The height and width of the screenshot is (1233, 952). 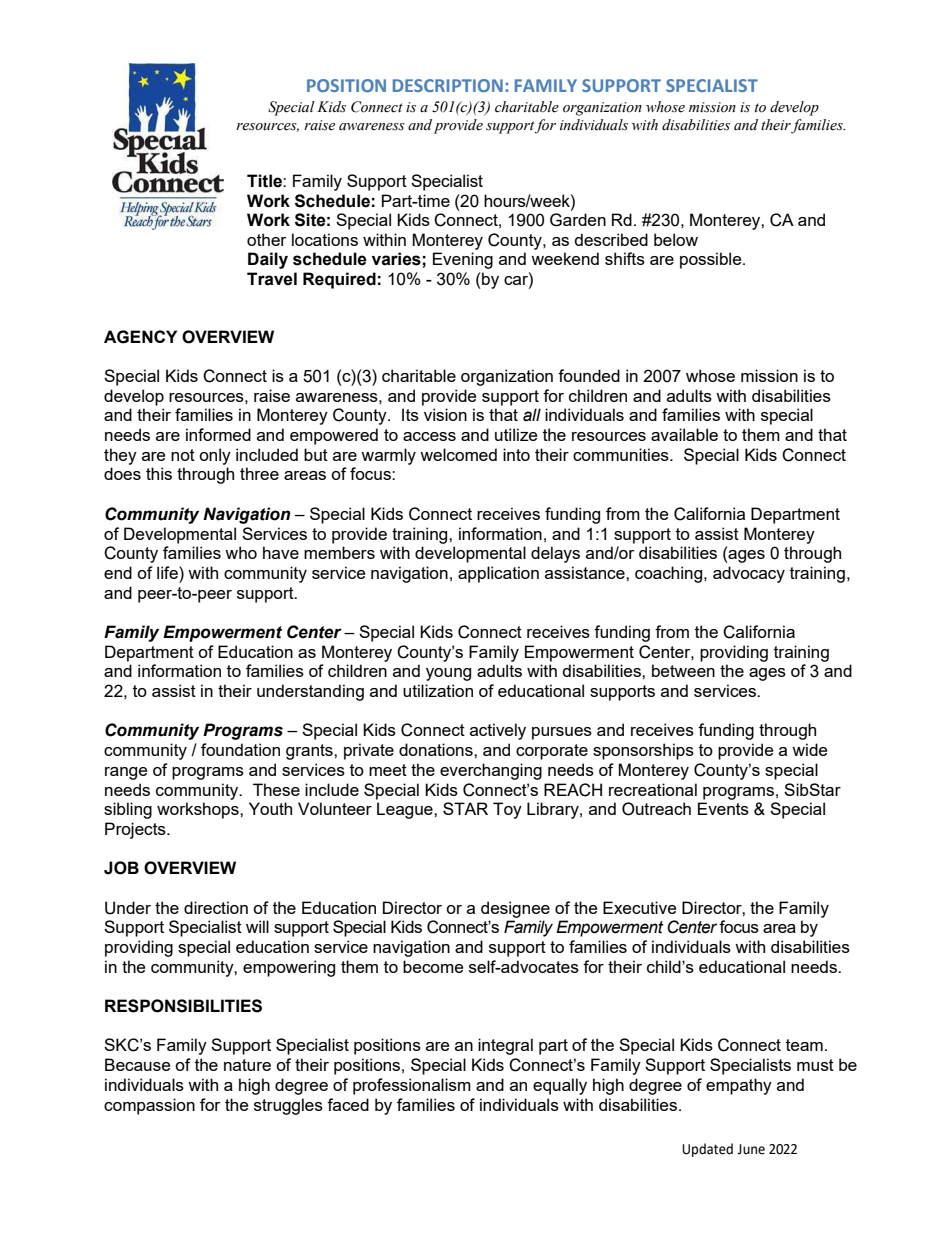 What do you see at coordinates (448, 85) in the screenshot?
I see `DESCRIPTION` at bounding box center [448, 85].
